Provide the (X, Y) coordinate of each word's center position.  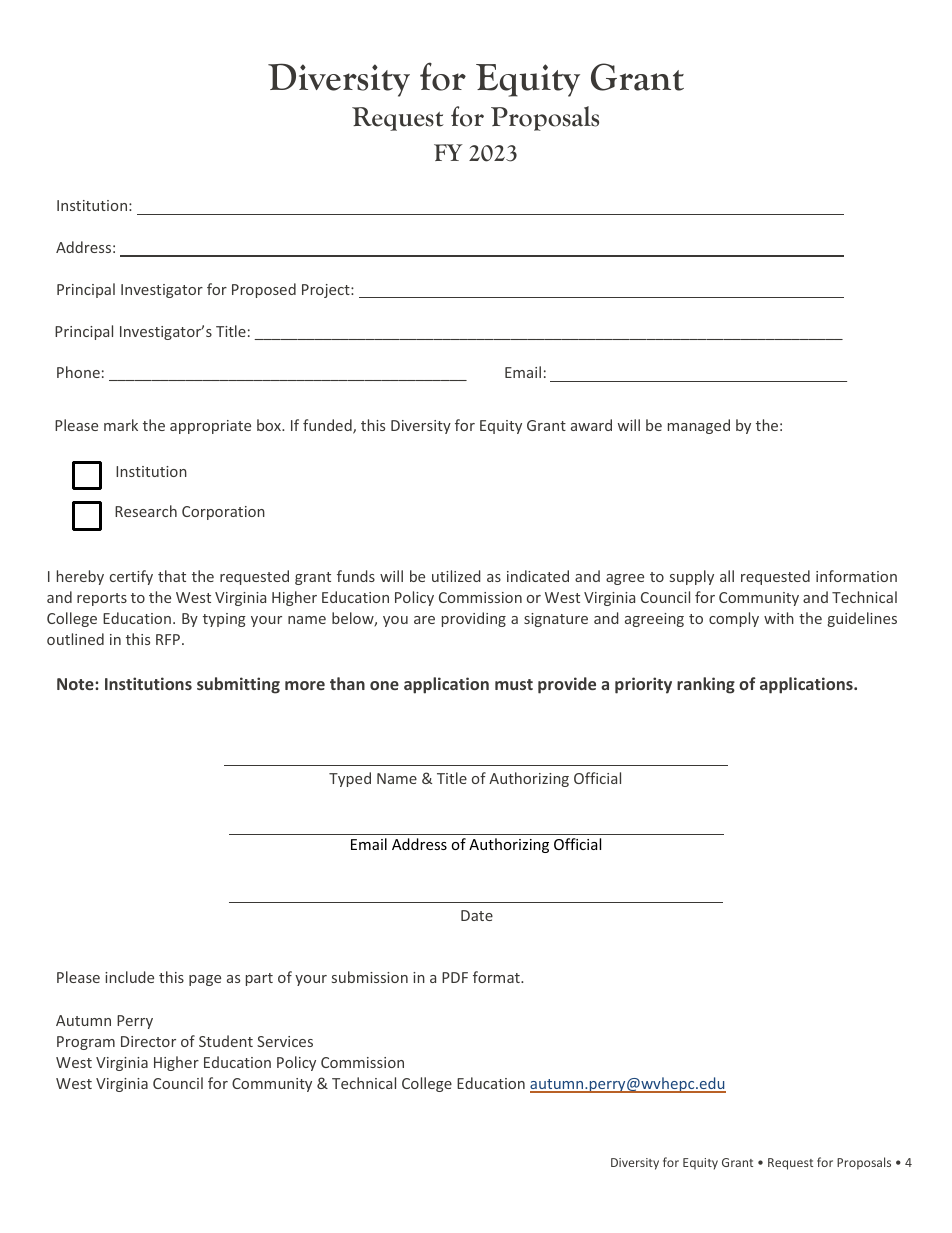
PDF (455, 977)
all (727, 576)
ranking (706, 685)
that (172, 576)
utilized (456, 576)
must (514, 684)
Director (148, 1041)
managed (699, 426)
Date (477, 915)
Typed (350, 779)
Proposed (264, 290)
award (591, 425)
